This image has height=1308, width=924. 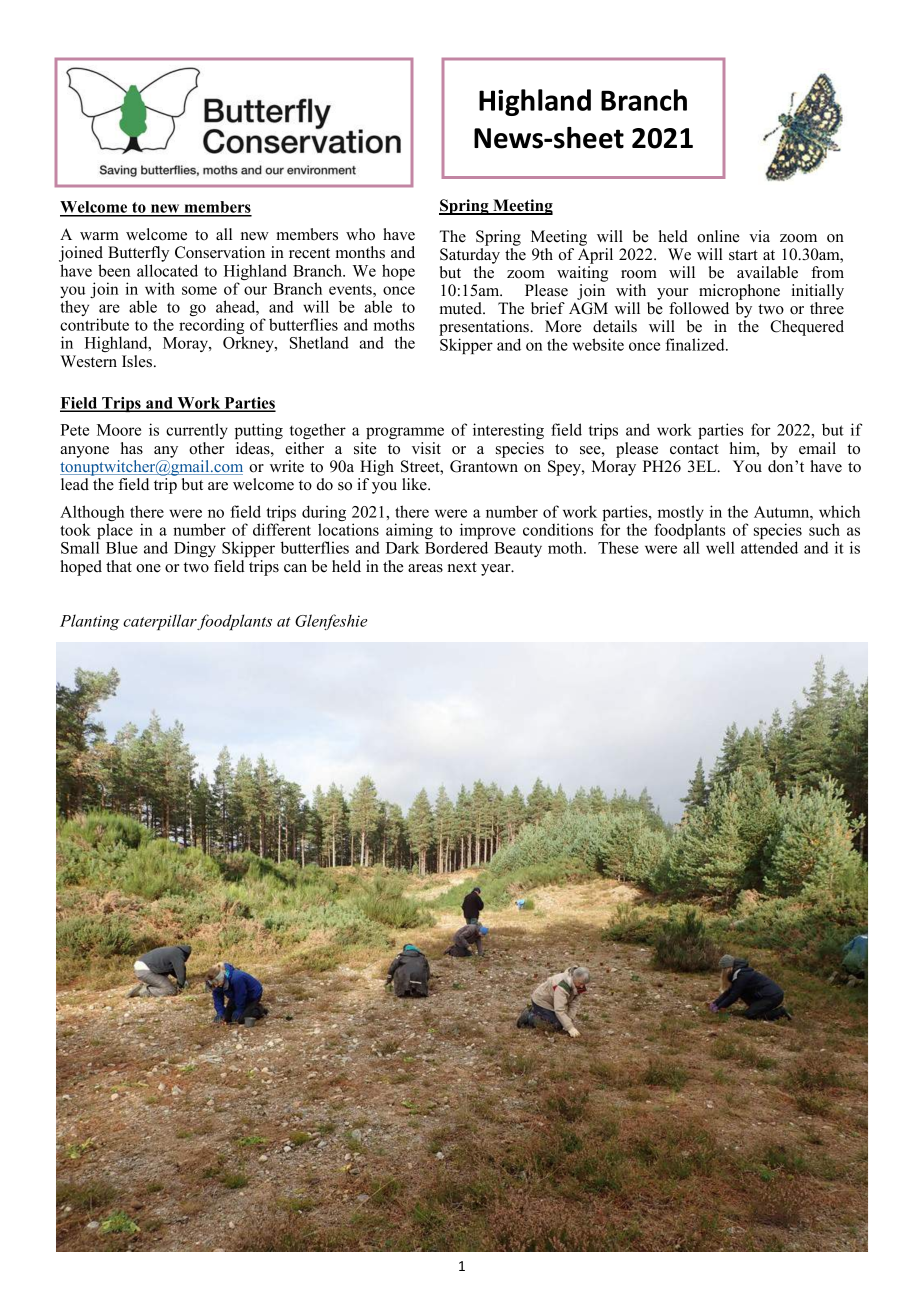 What do you see at coordinates (160, 622) in the image?
I see `caterpillar` at bounding box center [160, 622].
